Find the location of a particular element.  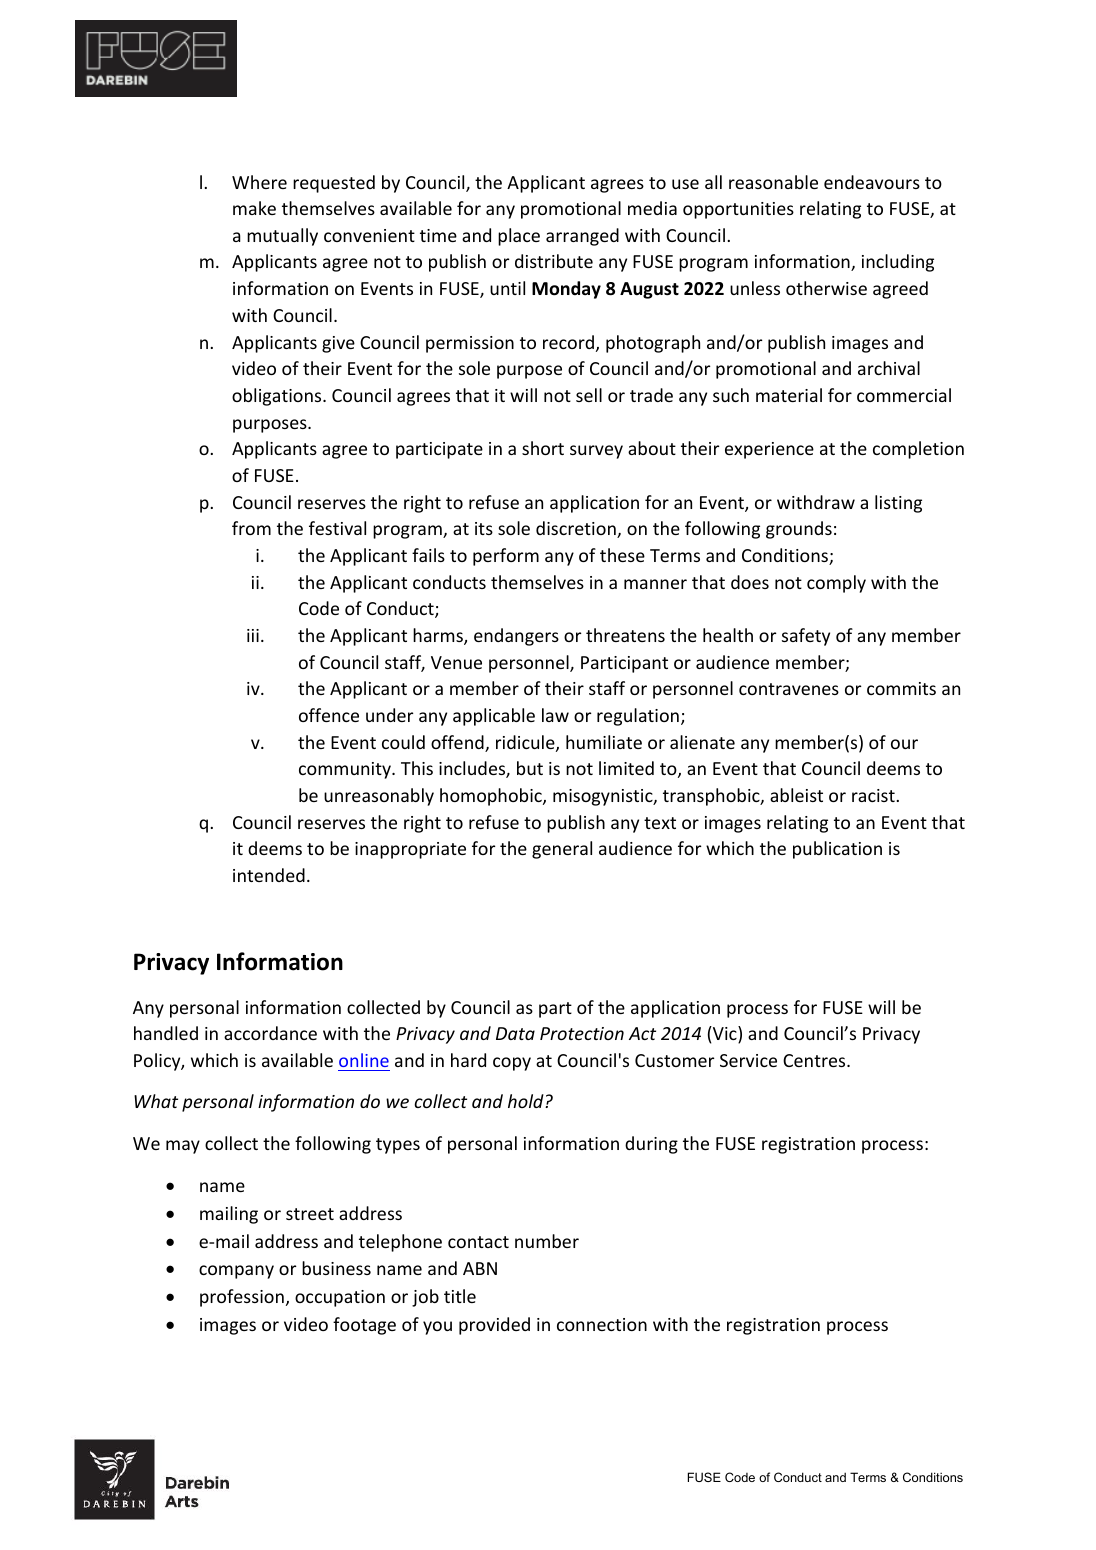

law is located at coordinates (555, 715).
